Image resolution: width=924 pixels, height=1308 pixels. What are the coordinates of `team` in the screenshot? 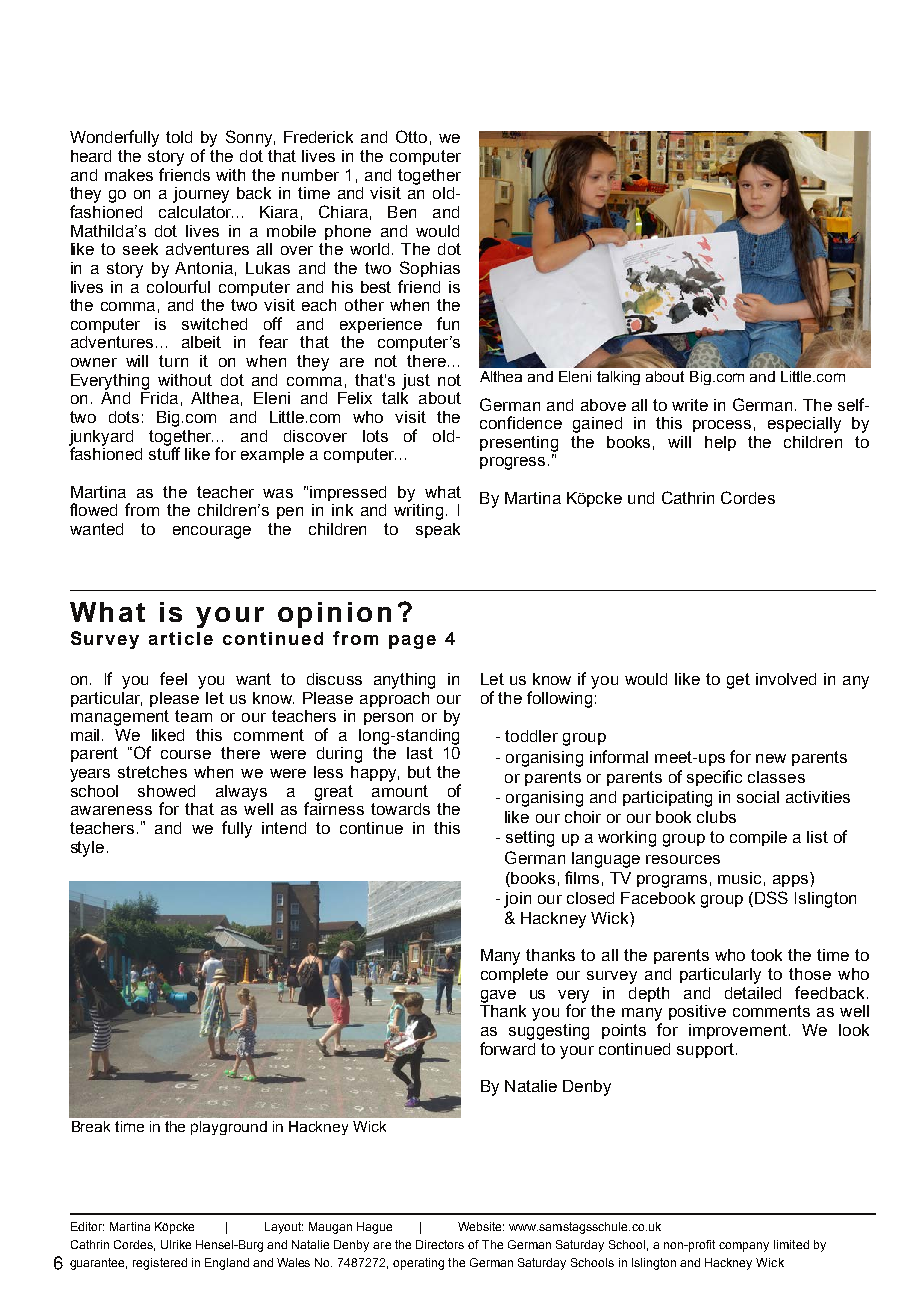 It's located at (193, 716).
